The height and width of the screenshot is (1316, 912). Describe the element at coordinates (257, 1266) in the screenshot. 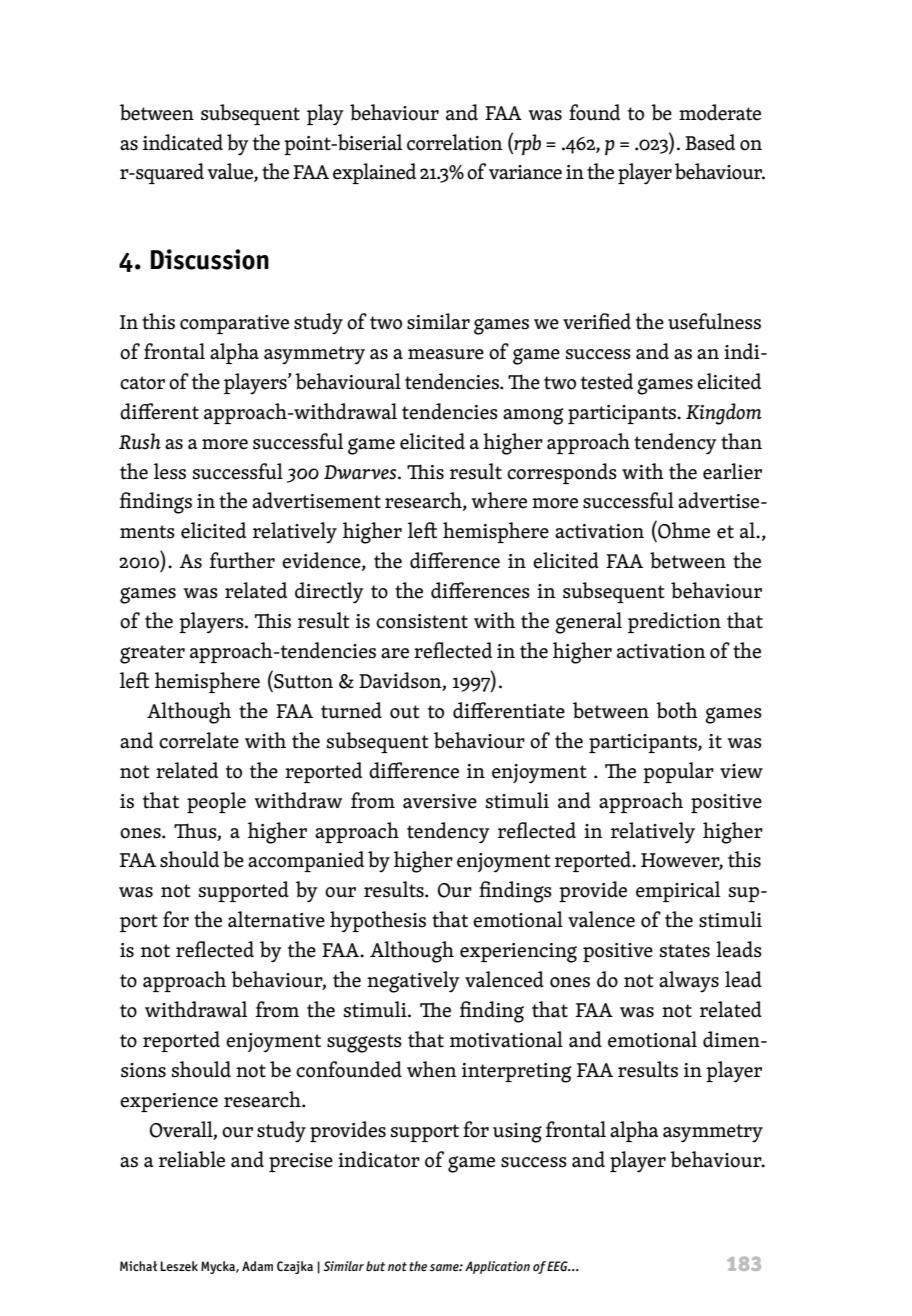

I see `Adam` at that location.
